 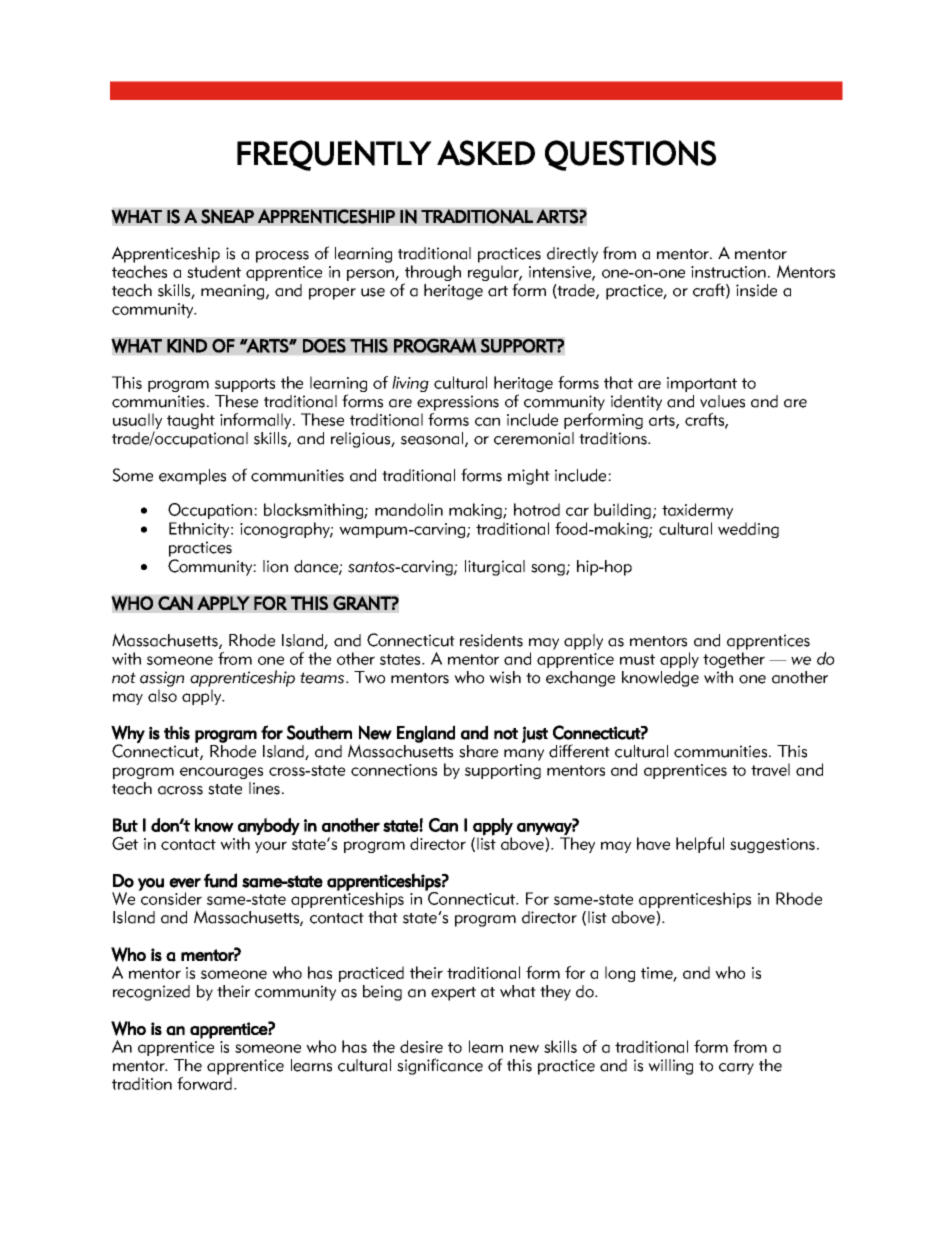 What do you see at coordinates (204, 1083) in the screenshot?
I see `forward` at bounding box center [204, 1083].
